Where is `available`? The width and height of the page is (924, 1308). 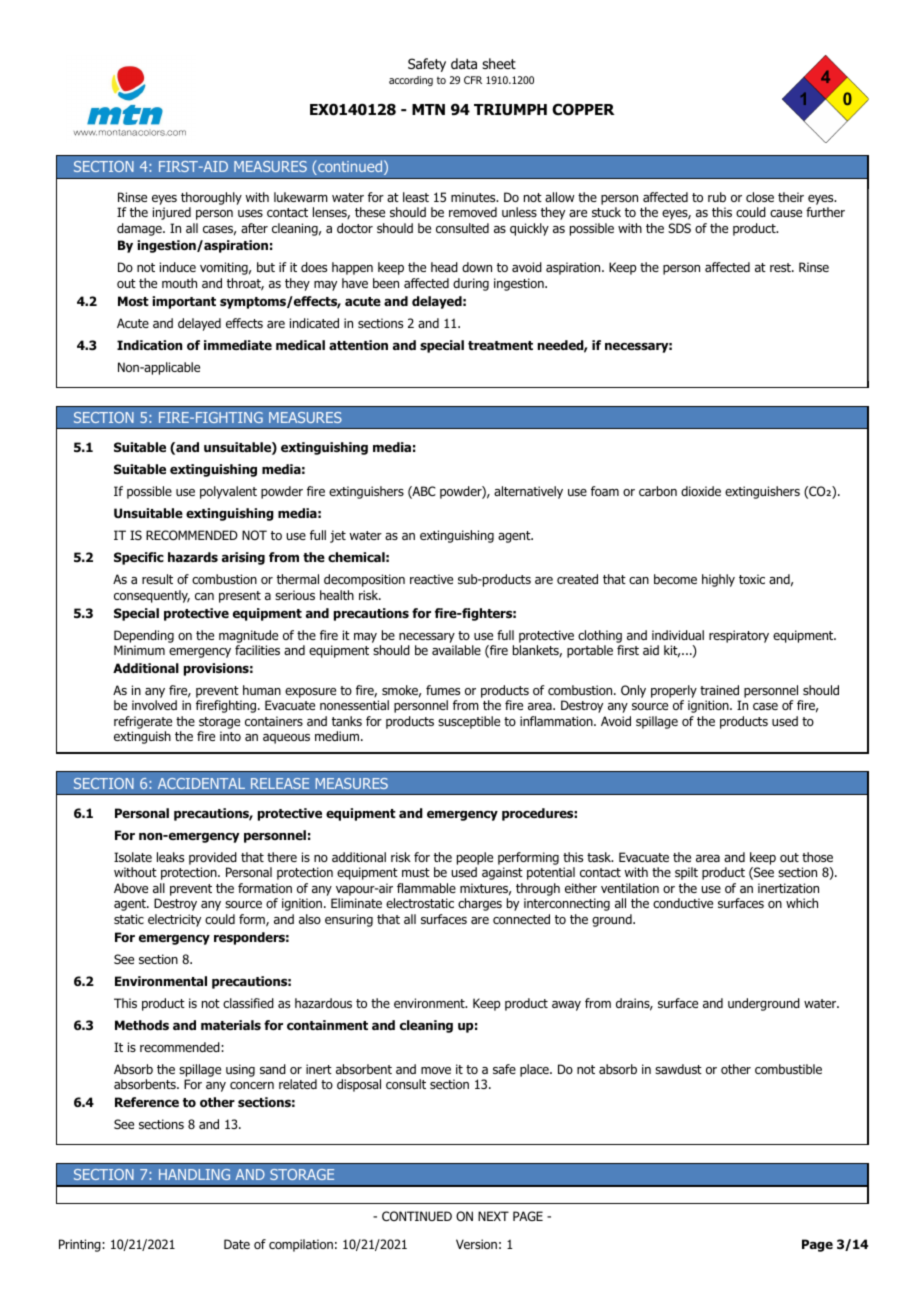
available is located at coordinates (456, 650).
